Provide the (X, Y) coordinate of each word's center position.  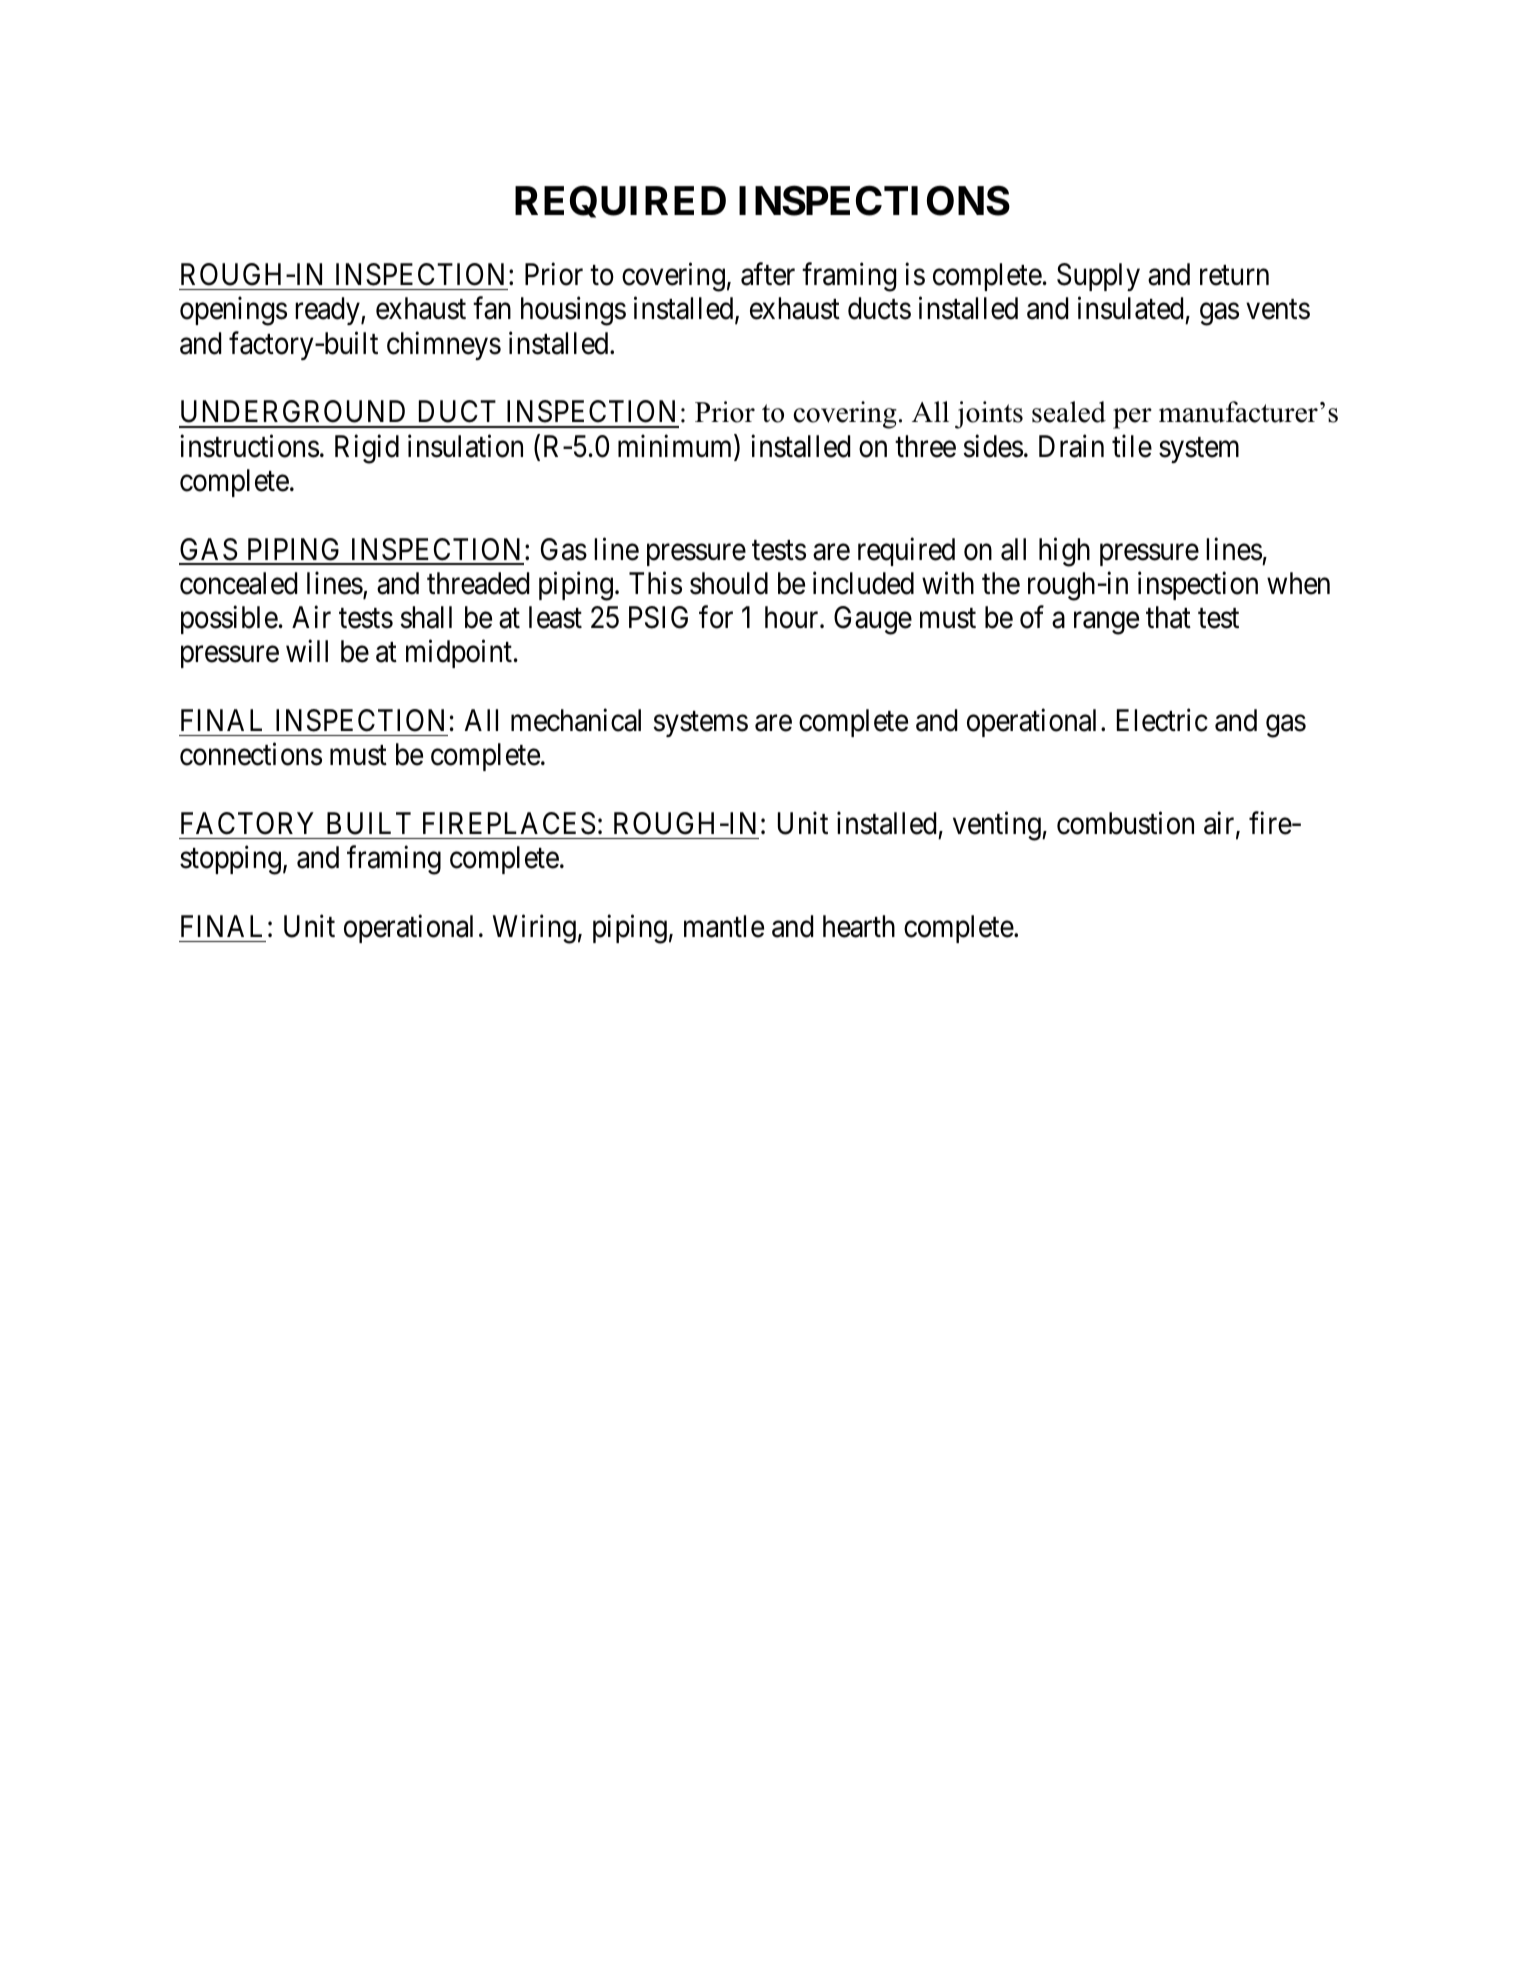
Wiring (534, 929)
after (768, 274)
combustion (1125, 823)
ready (328, 311)
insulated (1130, 308)
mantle (724, 926)
